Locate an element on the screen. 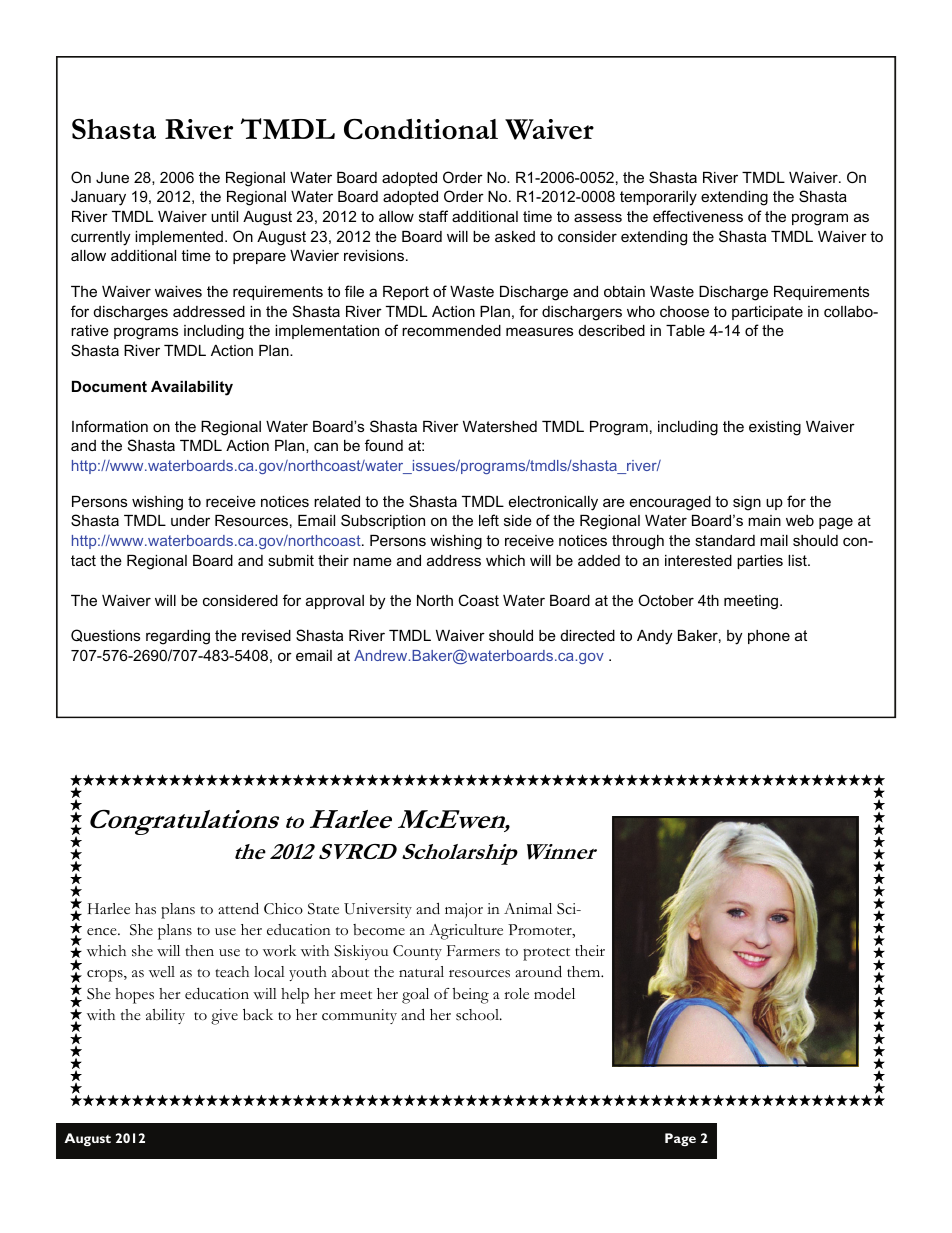 The image size is (952, 1233). Conditional is located at coordinates (421, 129).
